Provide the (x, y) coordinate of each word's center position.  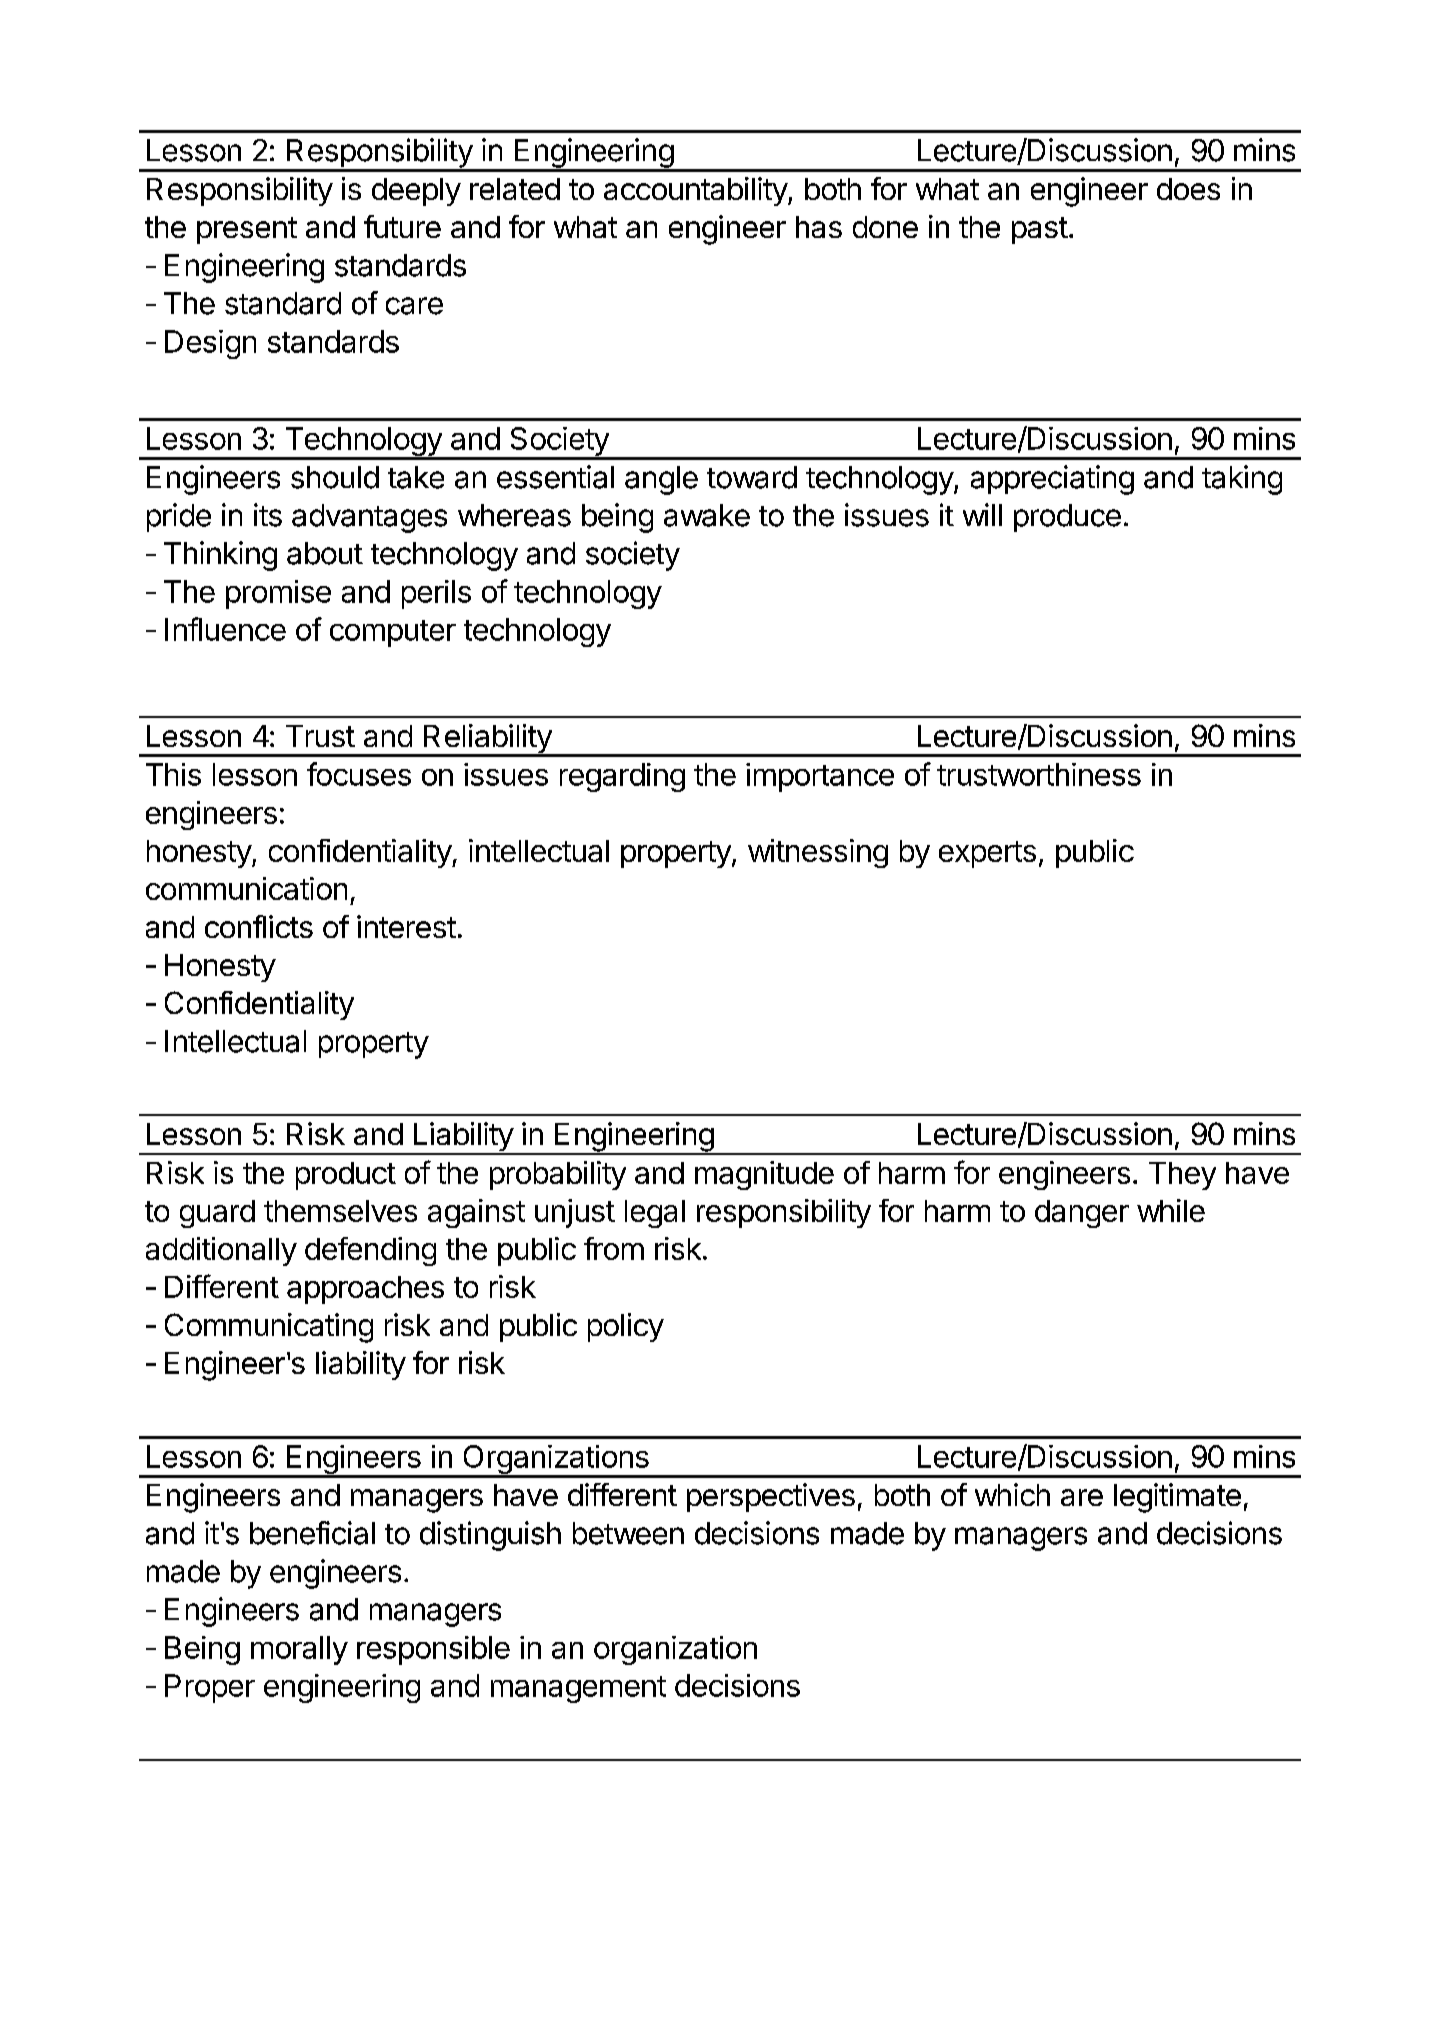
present (247, 230)
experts (987, 854)
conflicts (259, 926)
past (1040, 230)
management (578, 1689)
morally (299, 1650)
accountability (696, 191)
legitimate (1177, 1498)
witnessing (818, 853)
